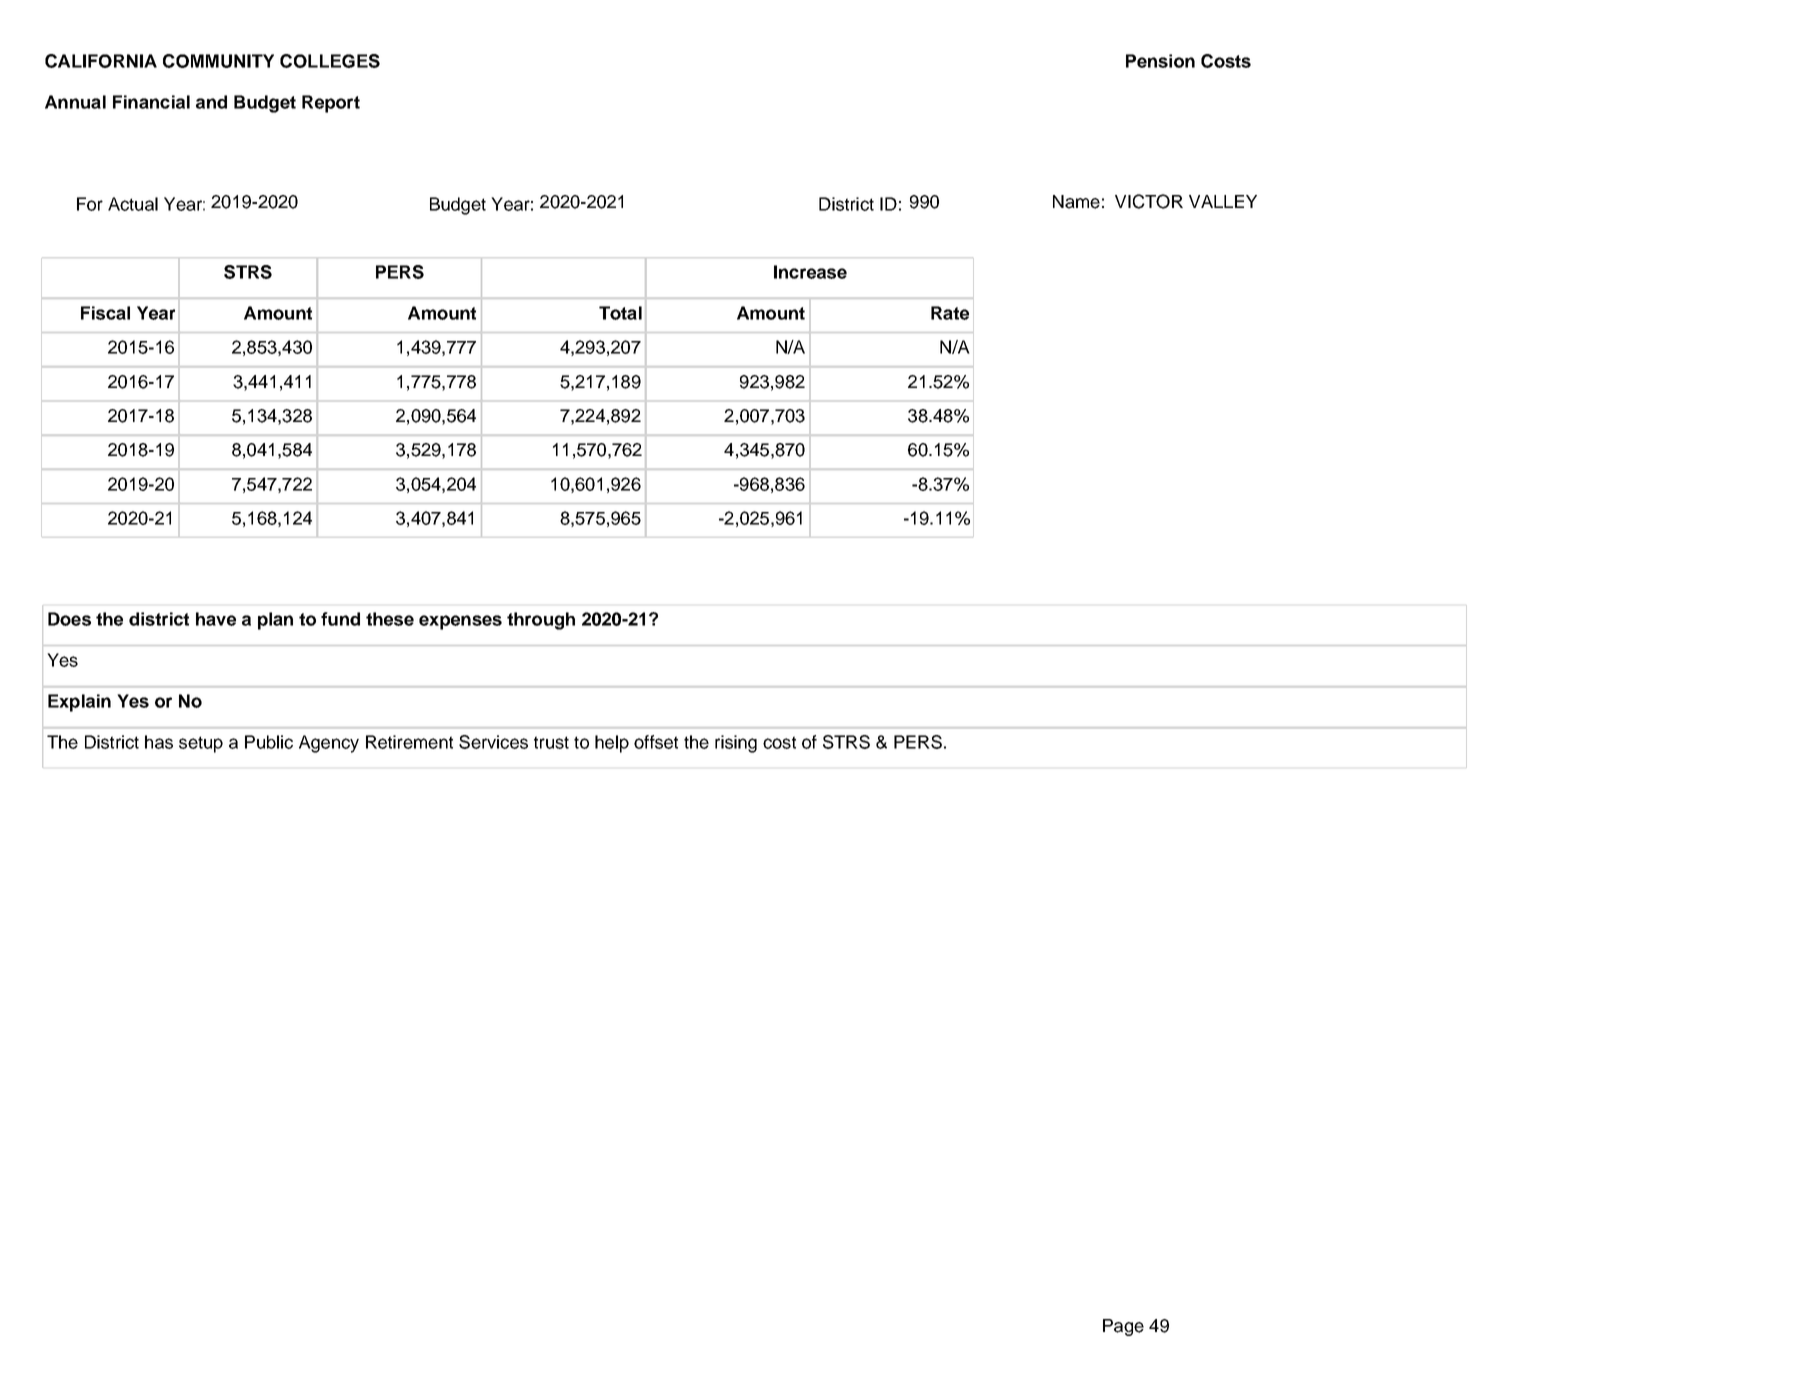  I want to click on and, so click(211, 102).
